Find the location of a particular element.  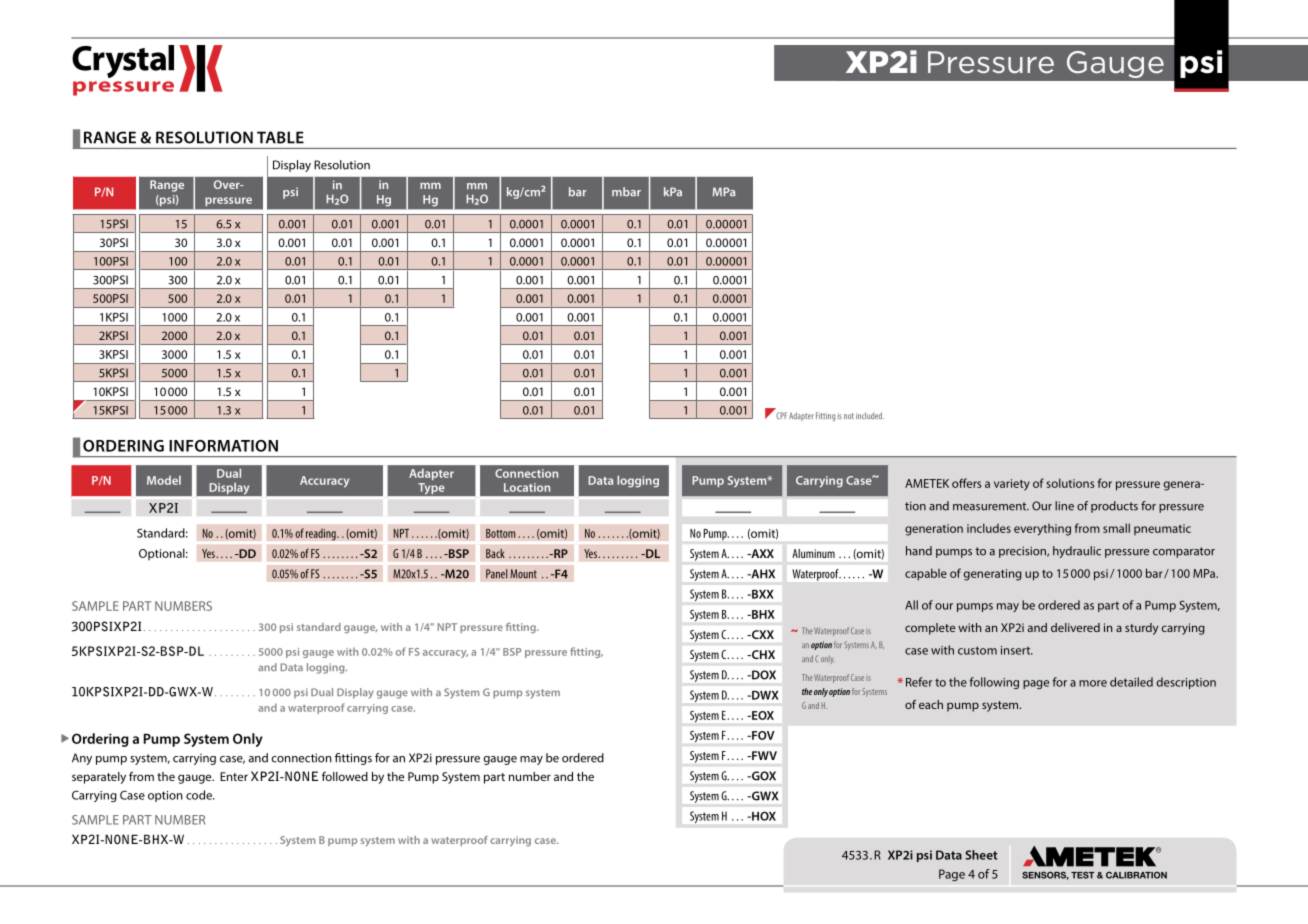

included is located at coordinates (870, 415).
